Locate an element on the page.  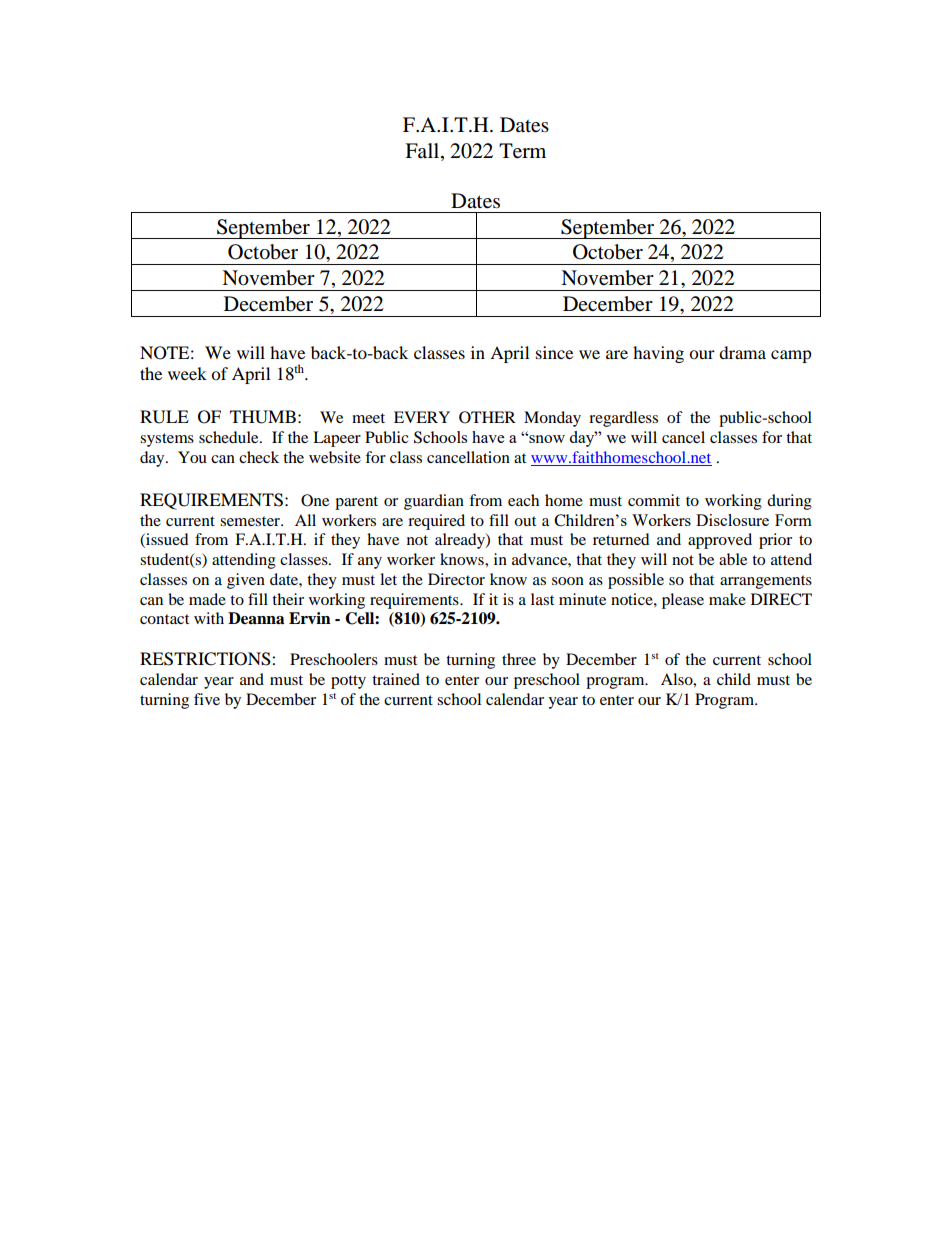
drama is located at coordinates (742, 352).
